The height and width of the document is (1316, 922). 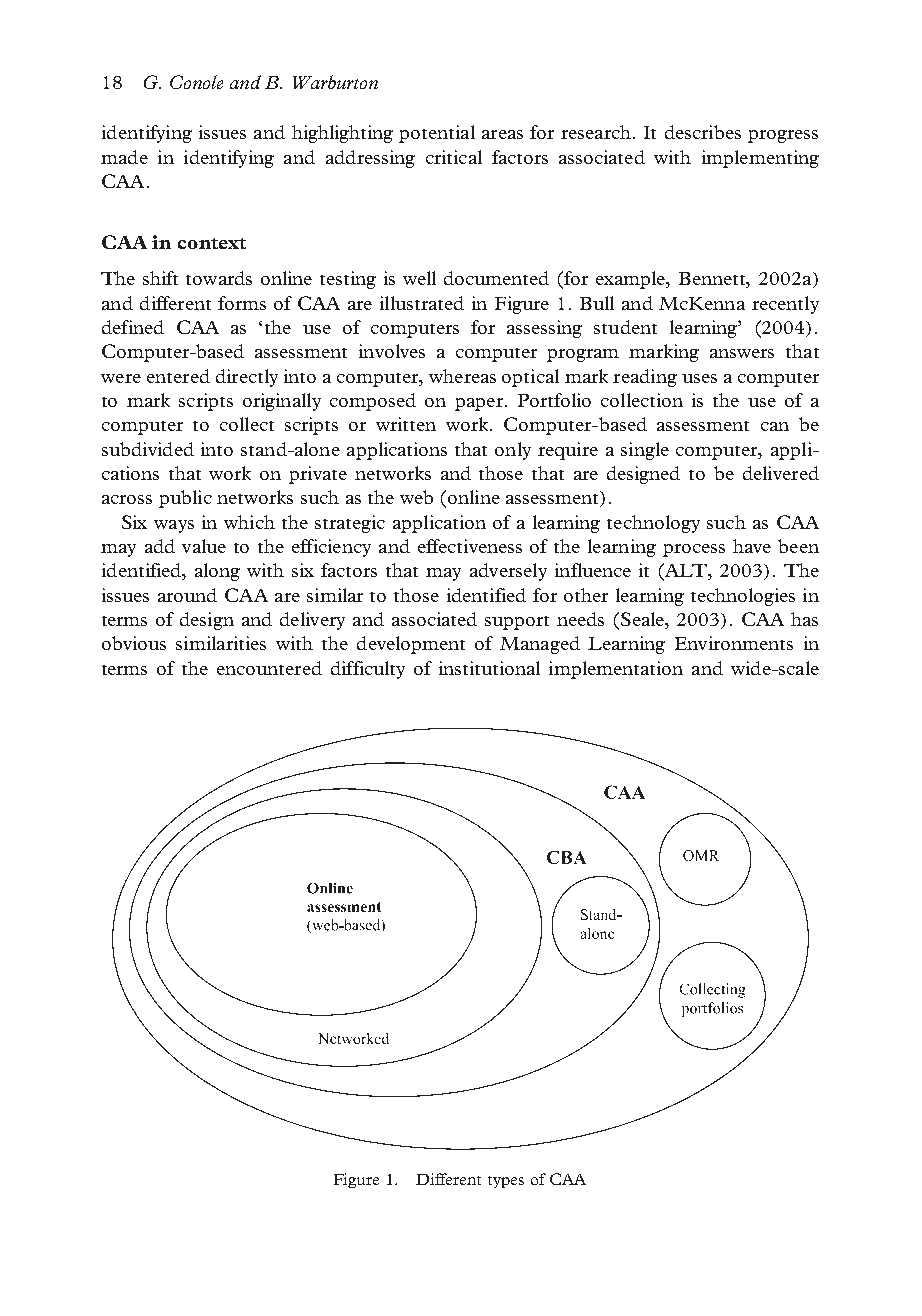 What do you see at coordinates (781, 473) in the document?
I see `delivered` at bounding box center [781, 473].
